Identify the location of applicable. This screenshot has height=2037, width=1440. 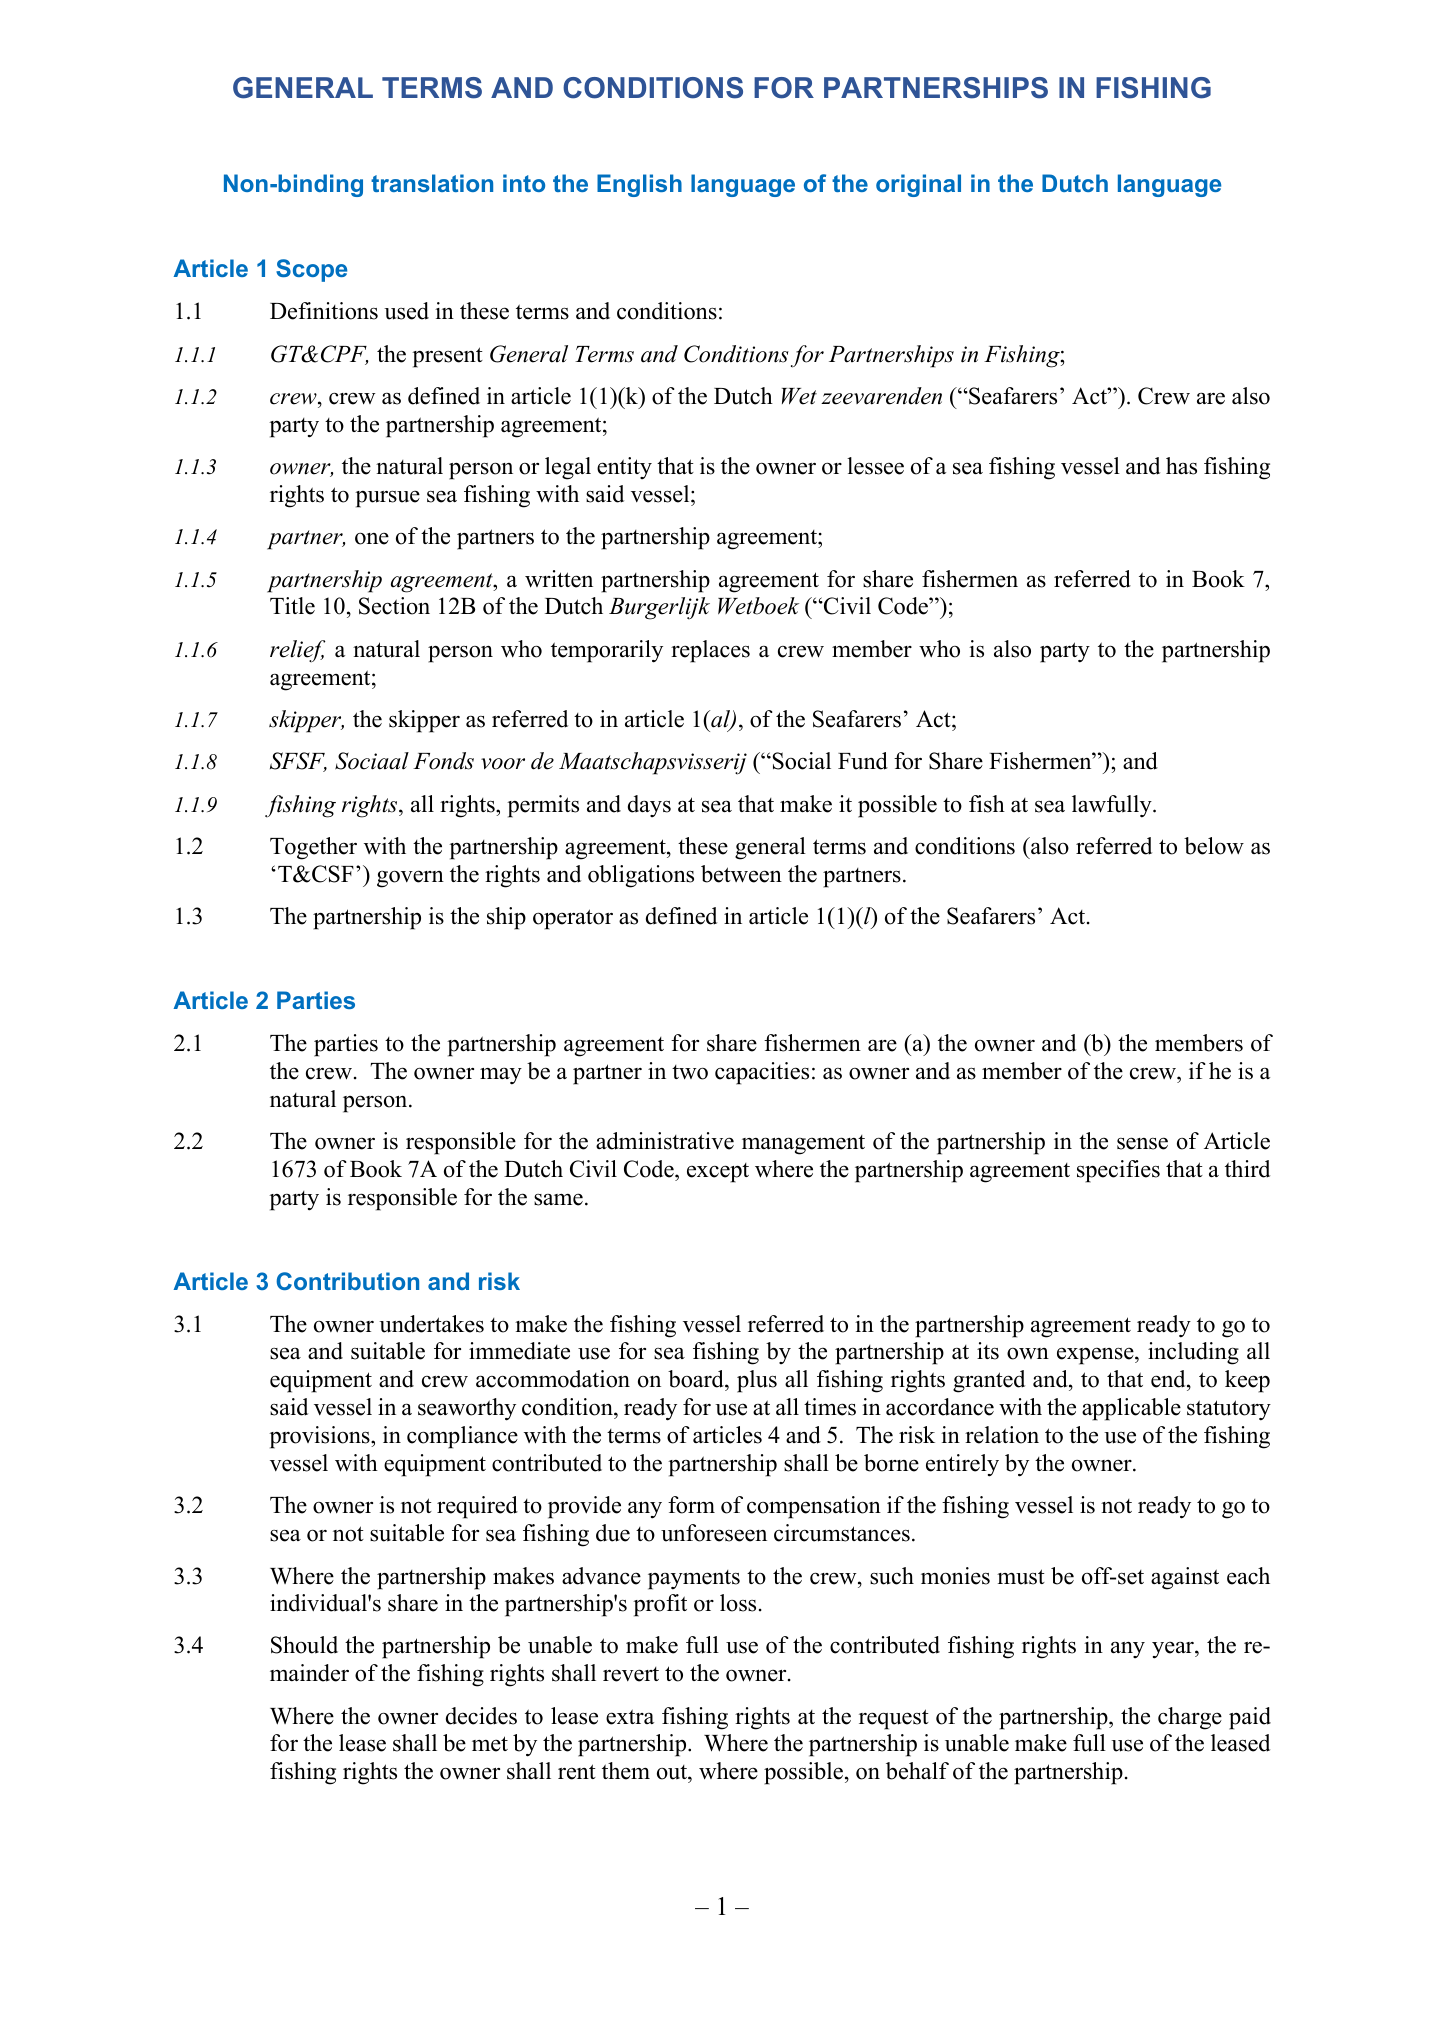
(1131, 1409).
